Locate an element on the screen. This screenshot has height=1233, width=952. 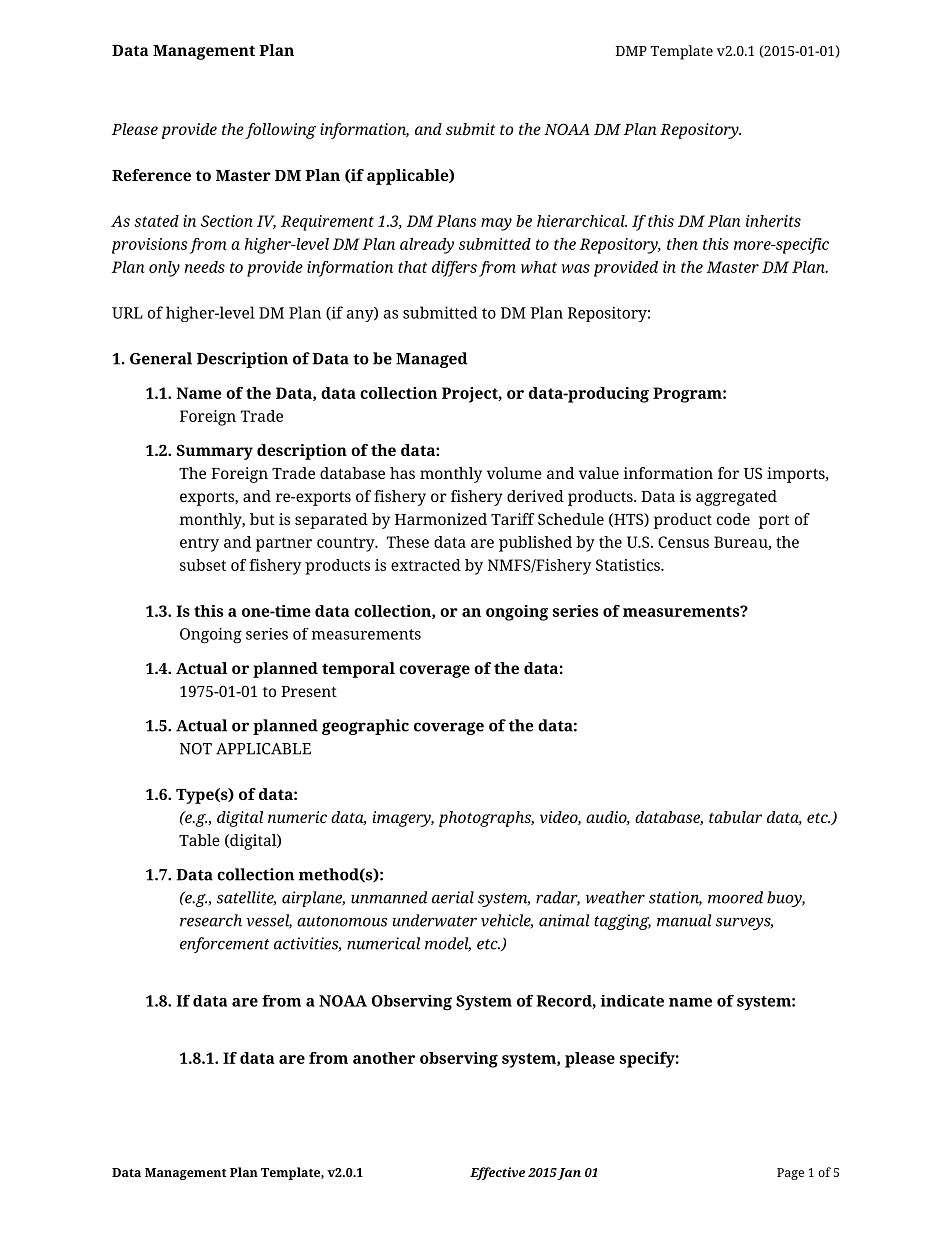
following is located at coordinates (280, 131).
